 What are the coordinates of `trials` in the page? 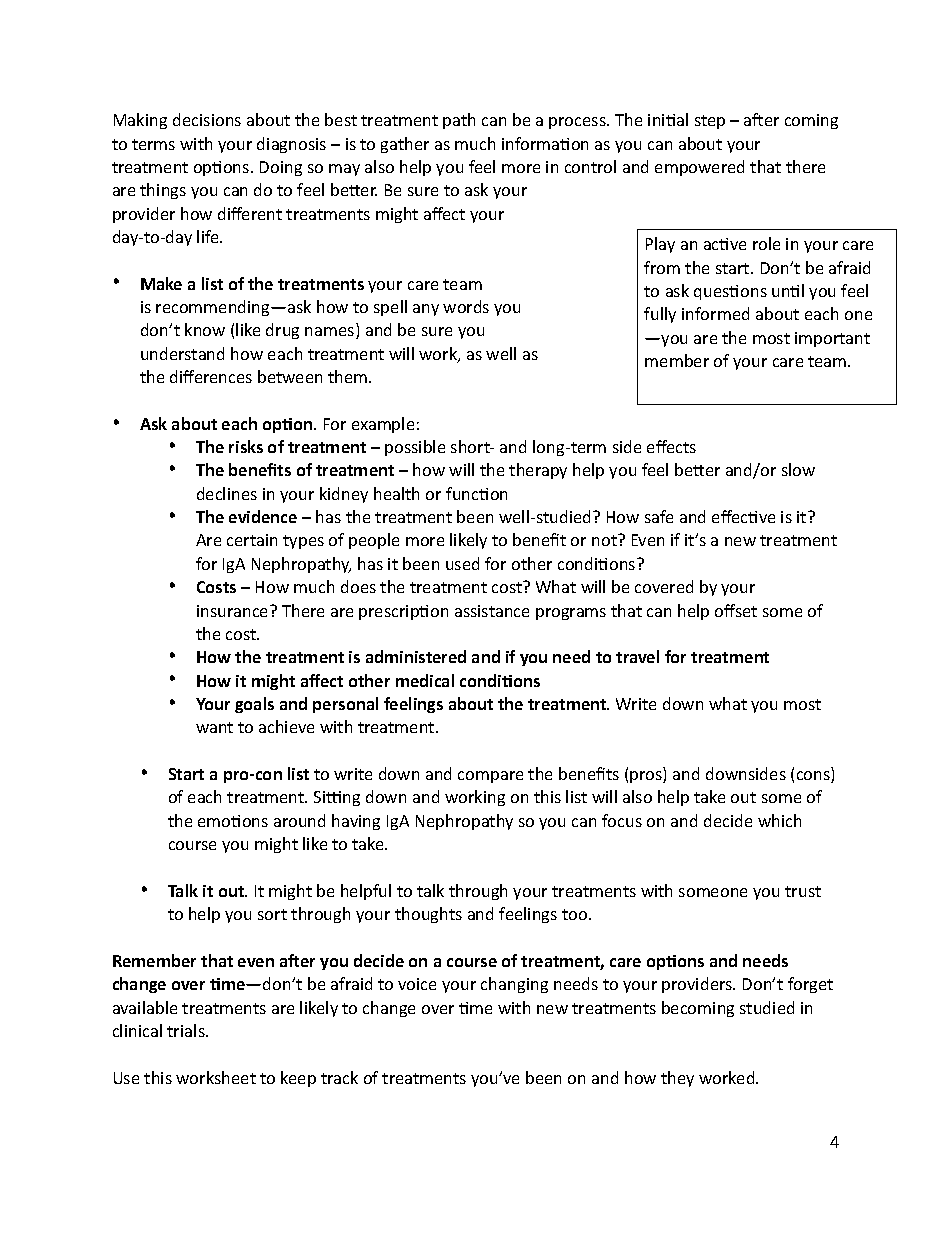 It's located at (187, 1030).
